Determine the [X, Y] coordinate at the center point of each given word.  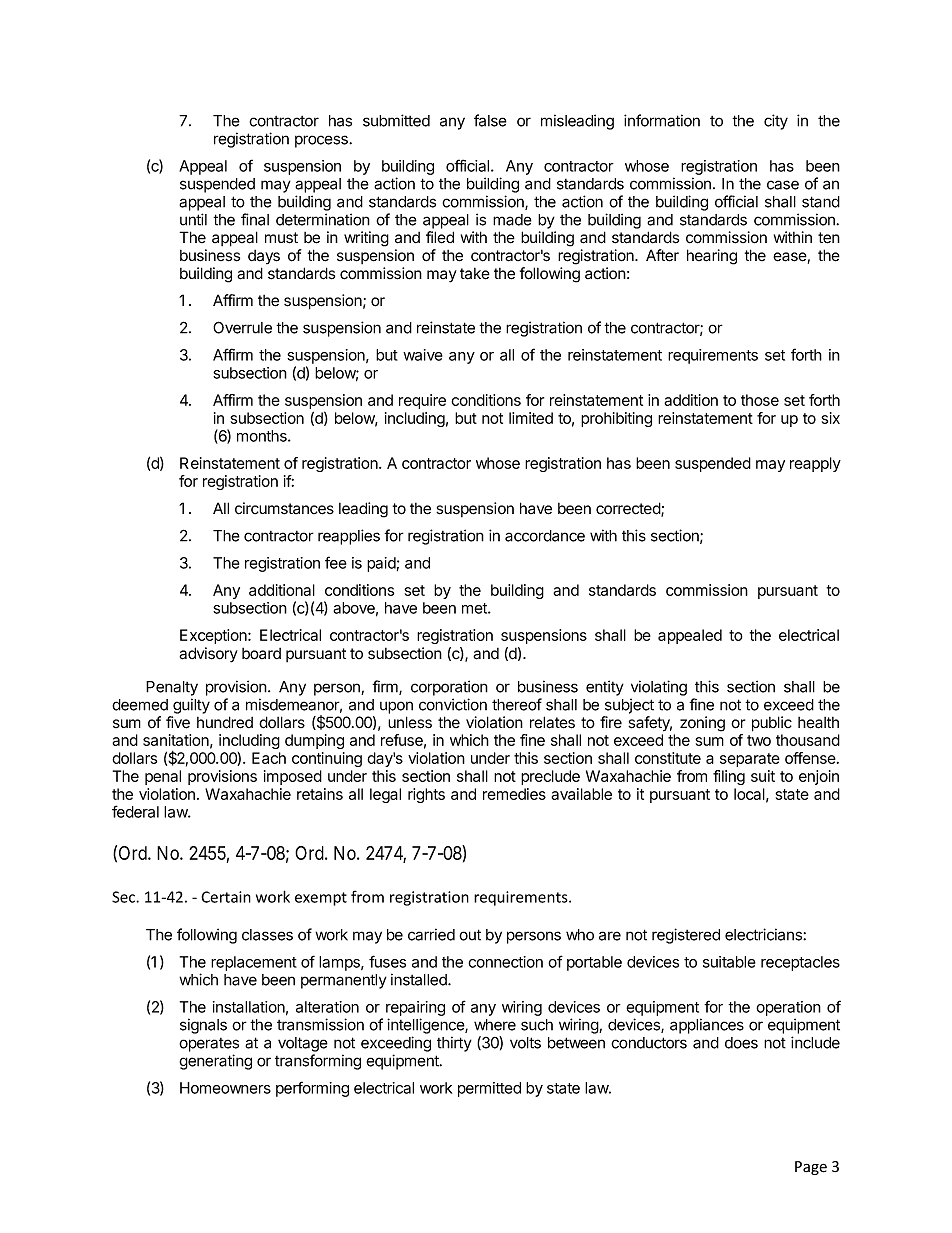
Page [811, 1168]
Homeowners [225, 1088]
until [193, 219]
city [776, 122]
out [470, 935]
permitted [489, 1089]
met [475, 608]
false [490, 120]
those [760, 400]
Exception [214, 636]
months [263, 436]
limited [531, 418]
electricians [764, 934]
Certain [226, 897]
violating [659, 688]
